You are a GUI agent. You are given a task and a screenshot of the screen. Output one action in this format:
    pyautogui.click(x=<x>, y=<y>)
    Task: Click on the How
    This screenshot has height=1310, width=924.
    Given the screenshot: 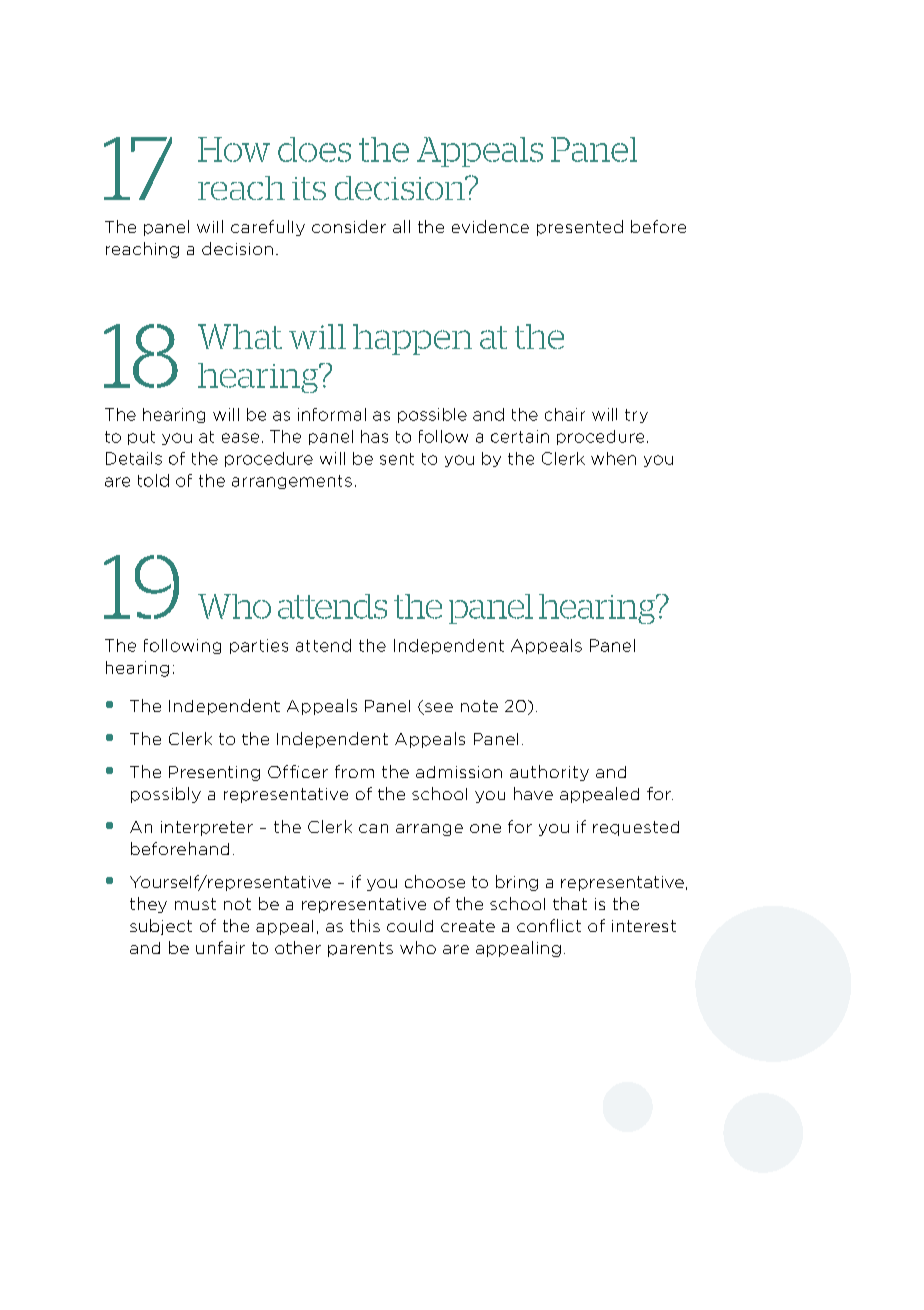 What is the action you would take?
    pyautogui.click(x=234, y=149)
